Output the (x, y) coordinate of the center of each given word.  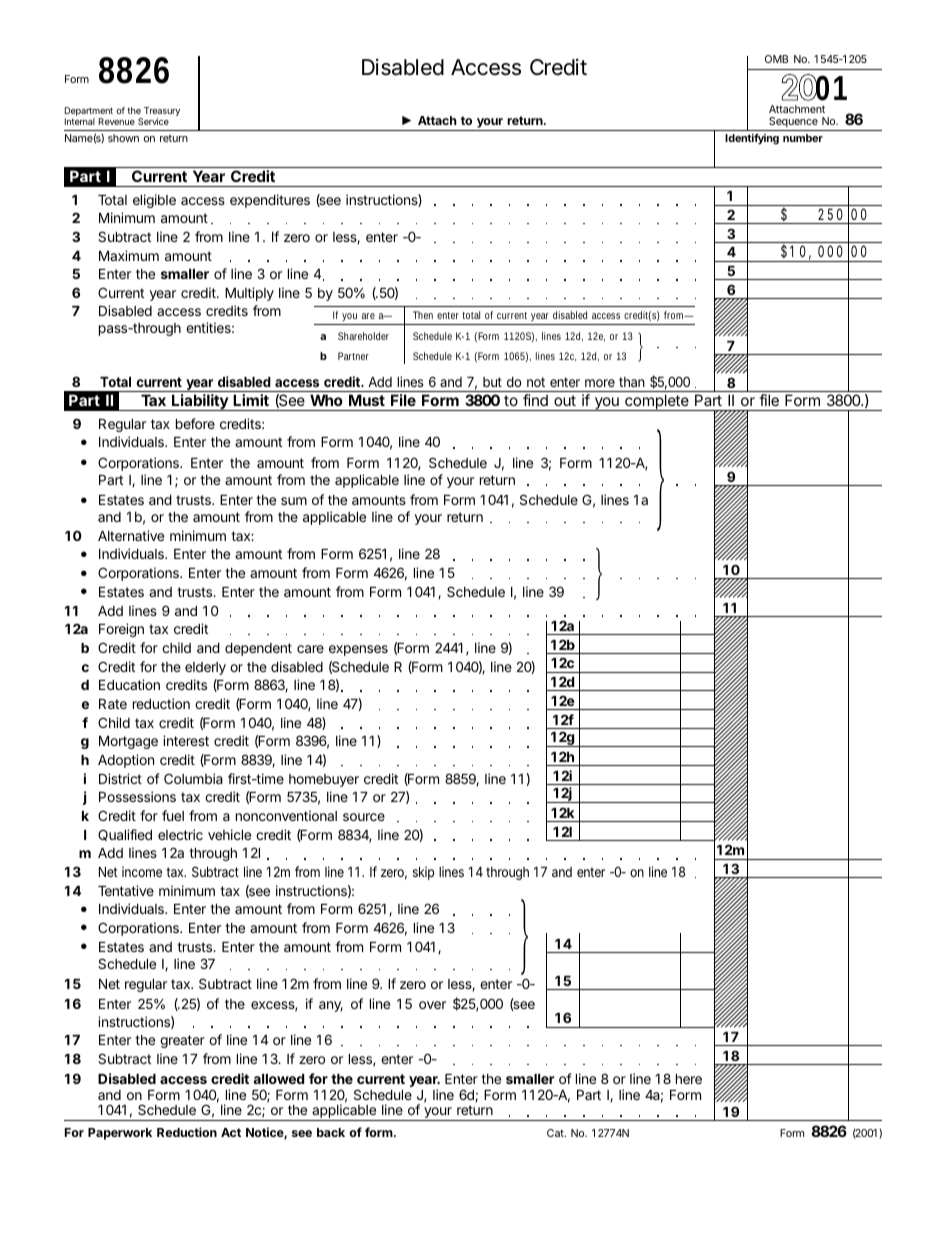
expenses (358, 650)
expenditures (270, 201)
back (331, 1132)
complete (656, 402)
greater (182, 1041)
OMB (776, 59)
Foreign (121, 630)
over (432, 1005)
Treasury (161, 113)
